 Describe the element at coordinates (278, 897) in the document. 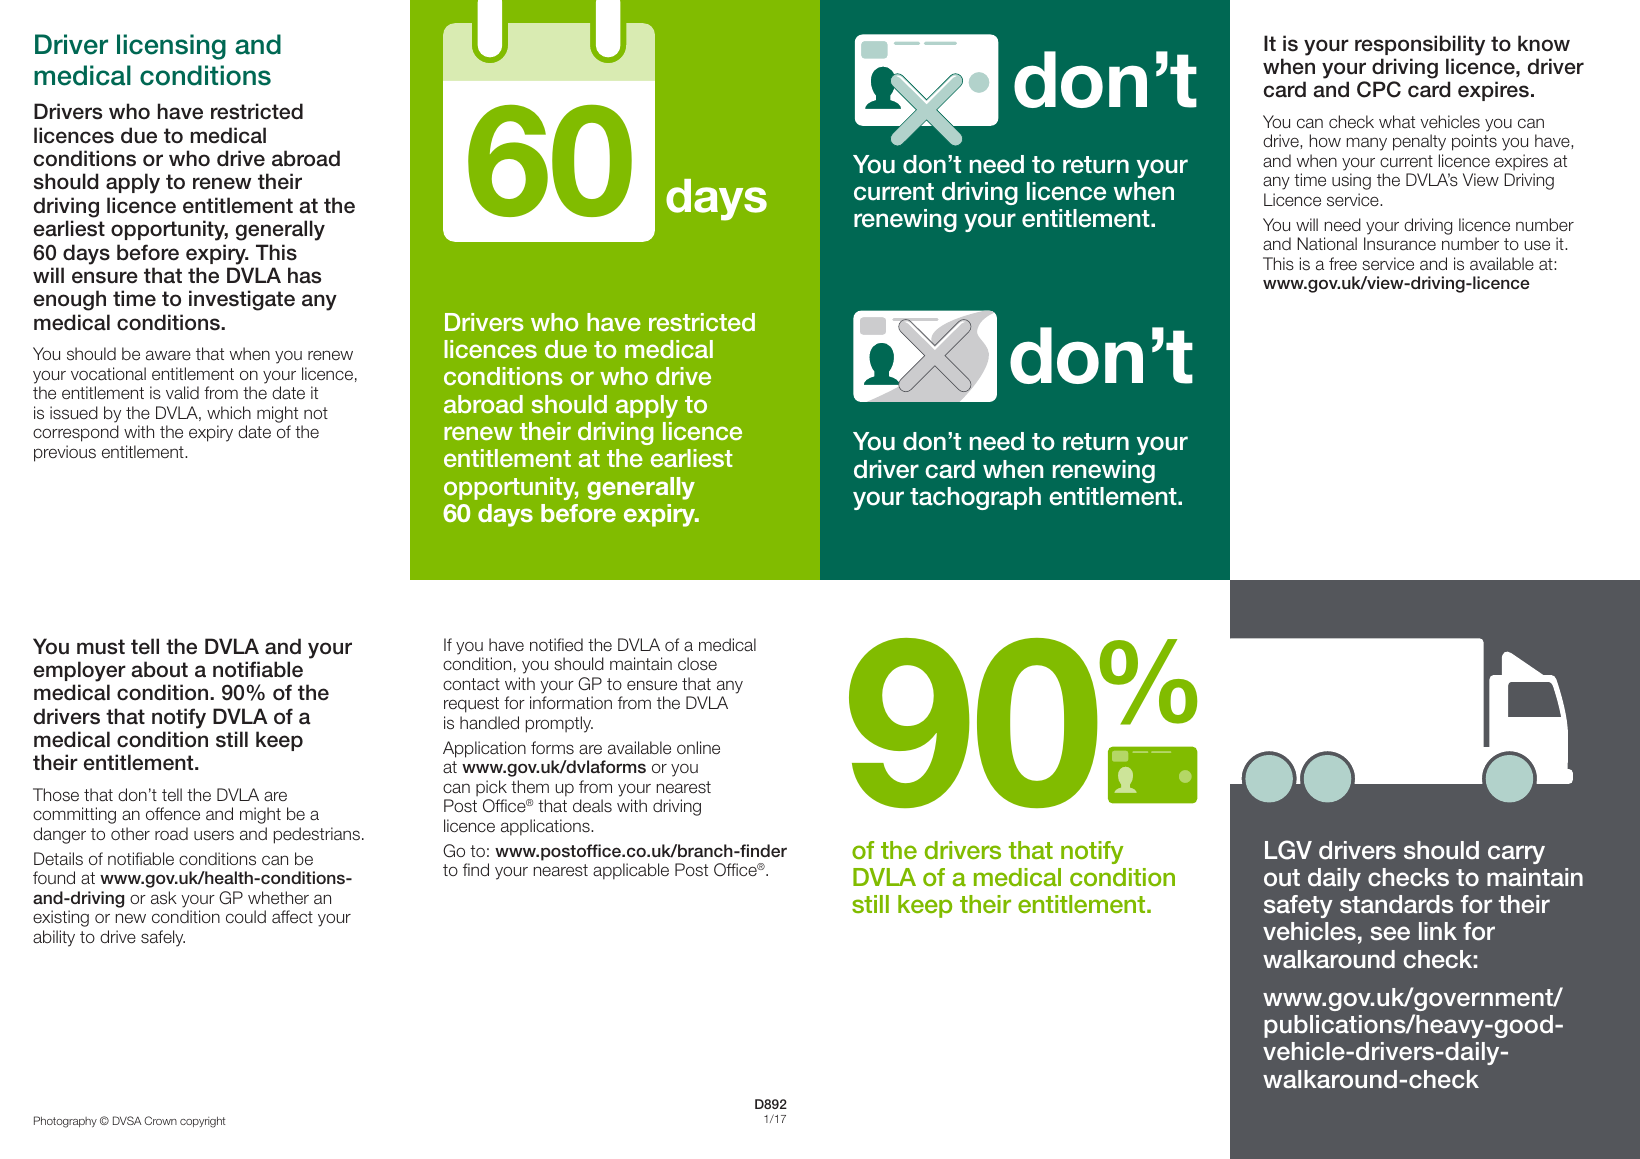

I see `whether` at that location.
